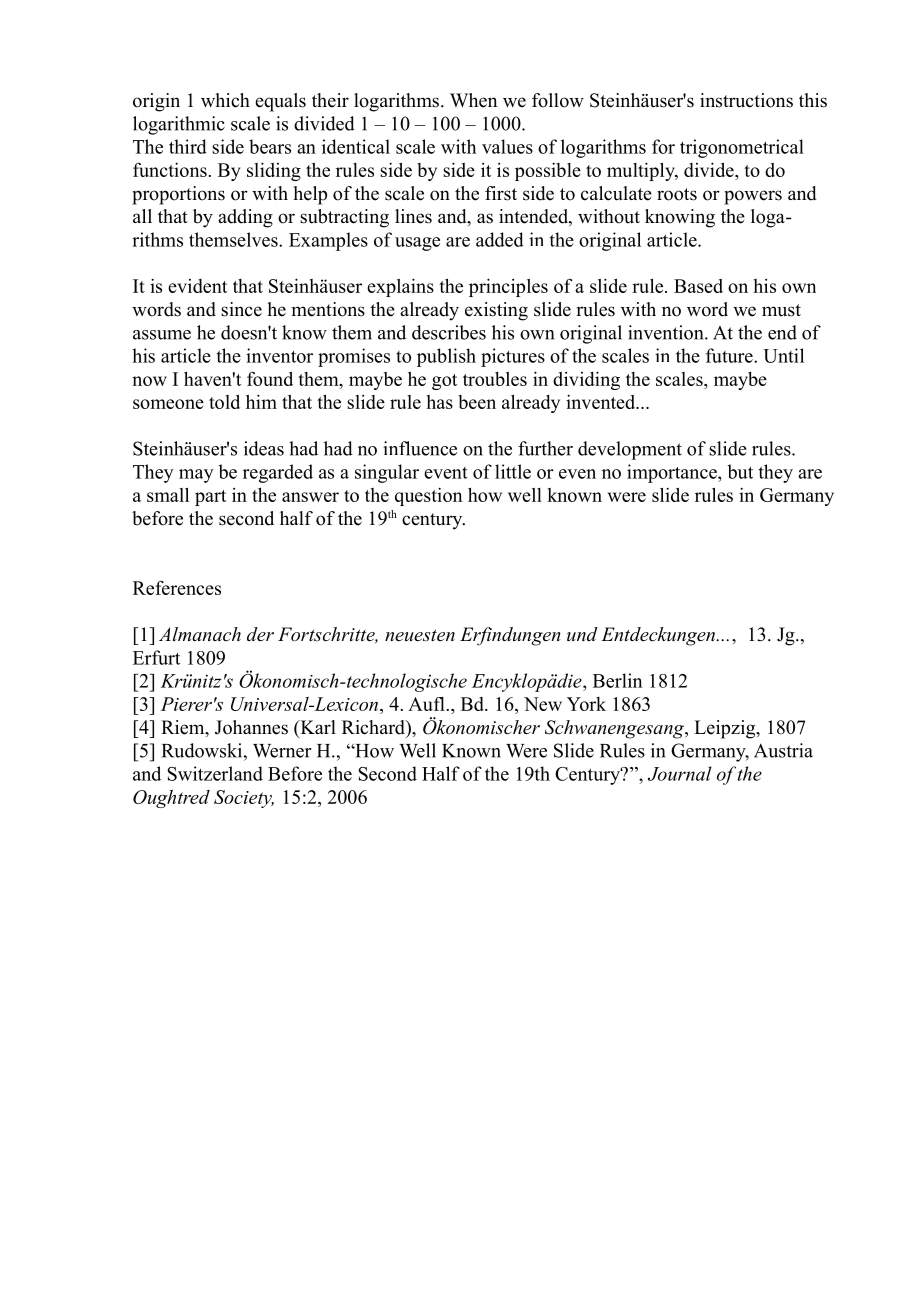  I want to click on which, so click(225, 100).
